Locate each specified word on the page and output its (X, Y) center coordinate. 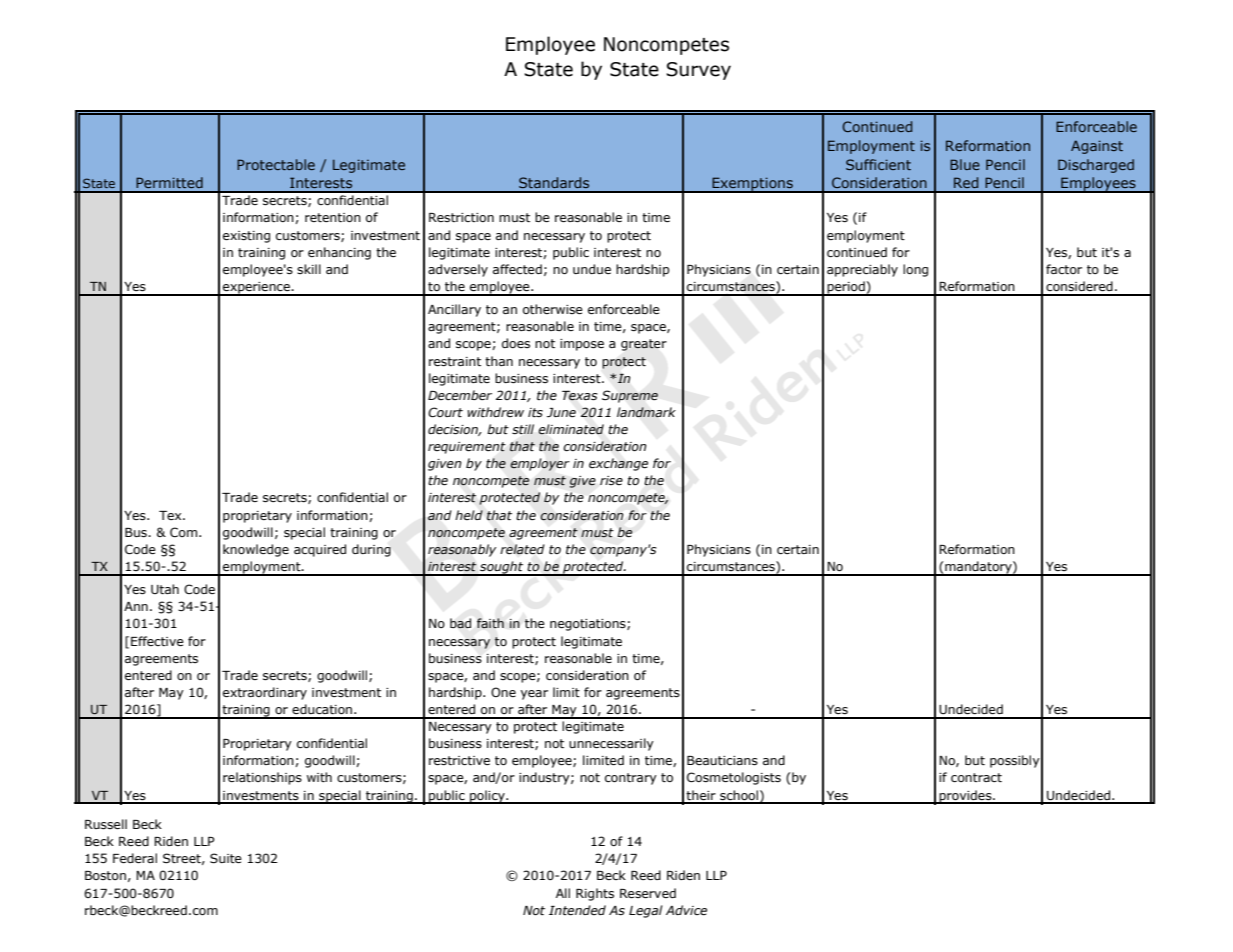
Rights (595, 894)
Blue (965, 164)
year (534, 695)
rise (611, 480)
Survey (698, 71)
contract (976, 777)
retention (333, 217)
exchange (618, 464)
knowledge (256, 550)
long (915, 270)
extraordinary (265, 693)
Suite (226, 858)
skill (309, 269)
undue (592, 269)
